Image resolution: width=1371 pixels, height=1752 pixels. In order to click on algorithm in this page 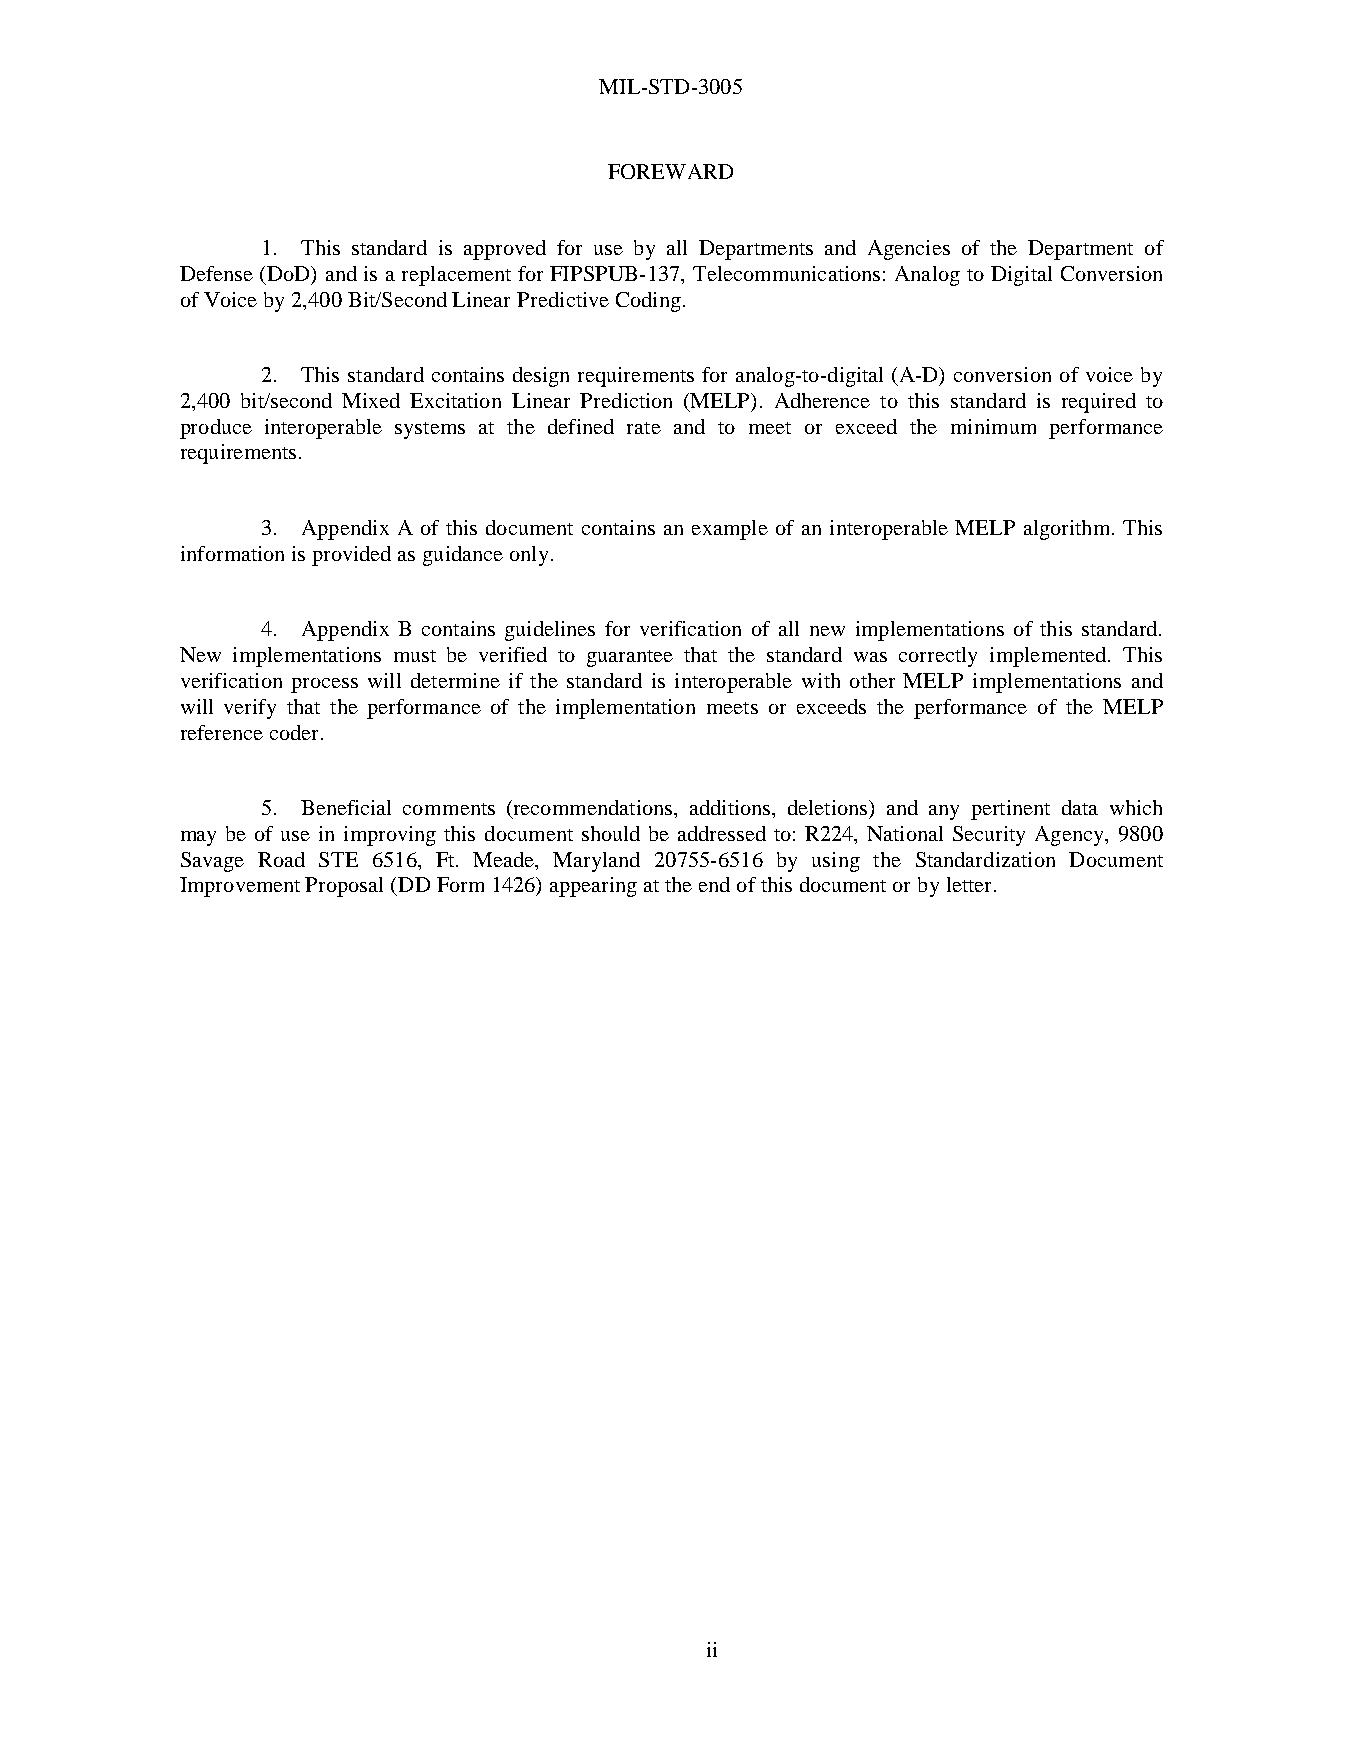, I will do `click(1068, 530)`.
